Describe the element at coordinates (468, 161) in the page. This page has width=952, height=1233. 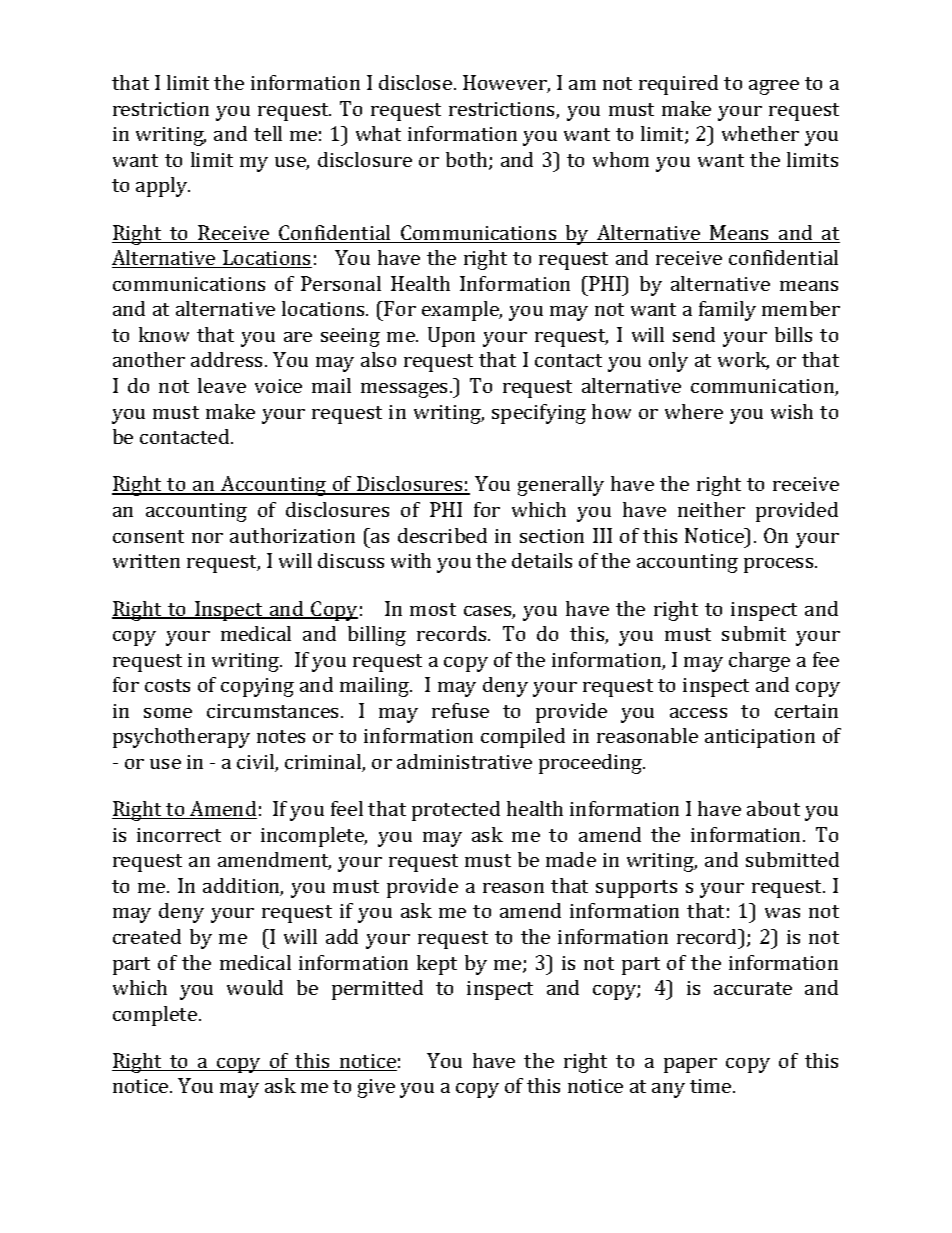
I see `both` at that location.
